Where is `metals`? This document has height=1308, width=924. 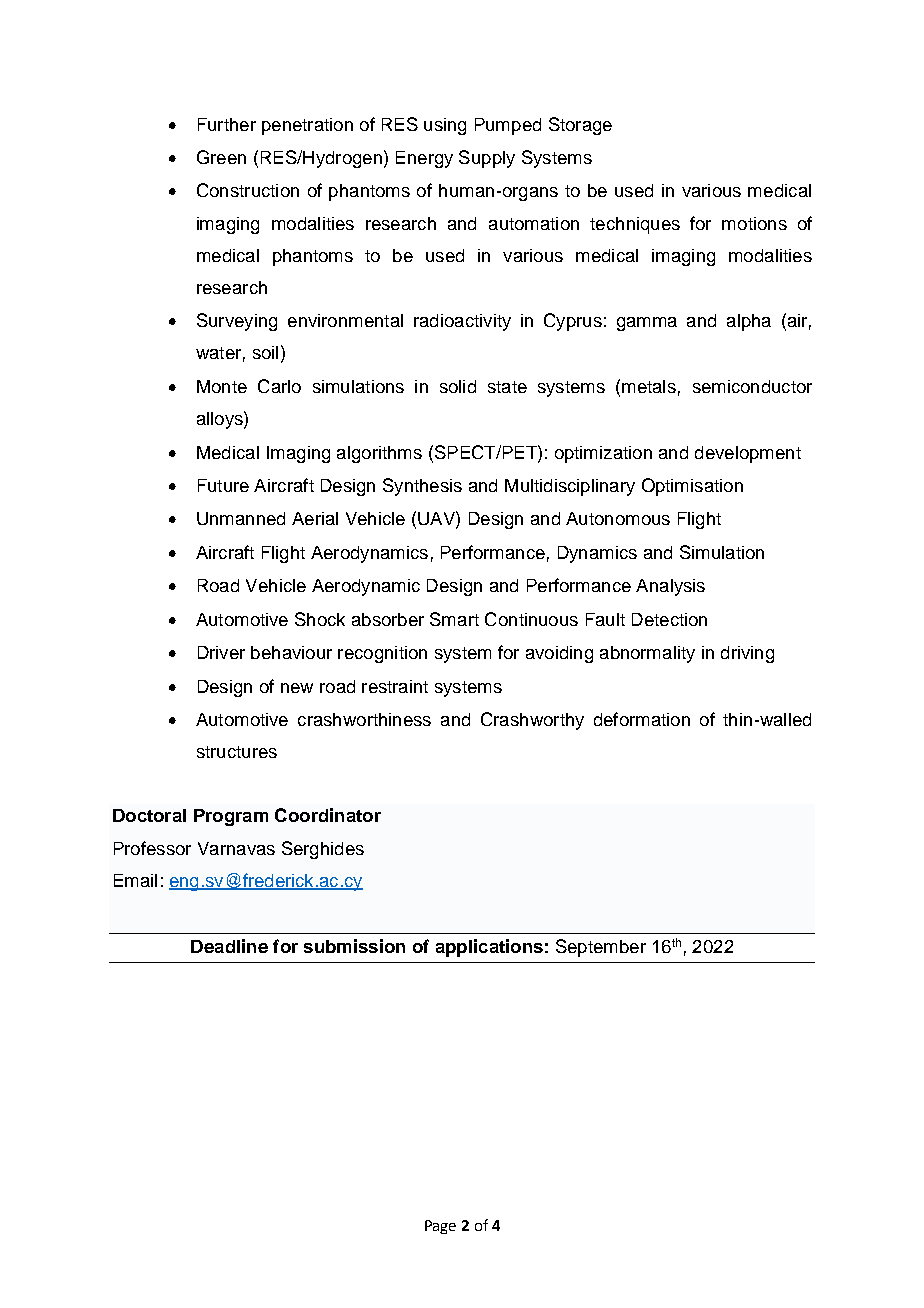
metals is located at coordinates (649, 386).
